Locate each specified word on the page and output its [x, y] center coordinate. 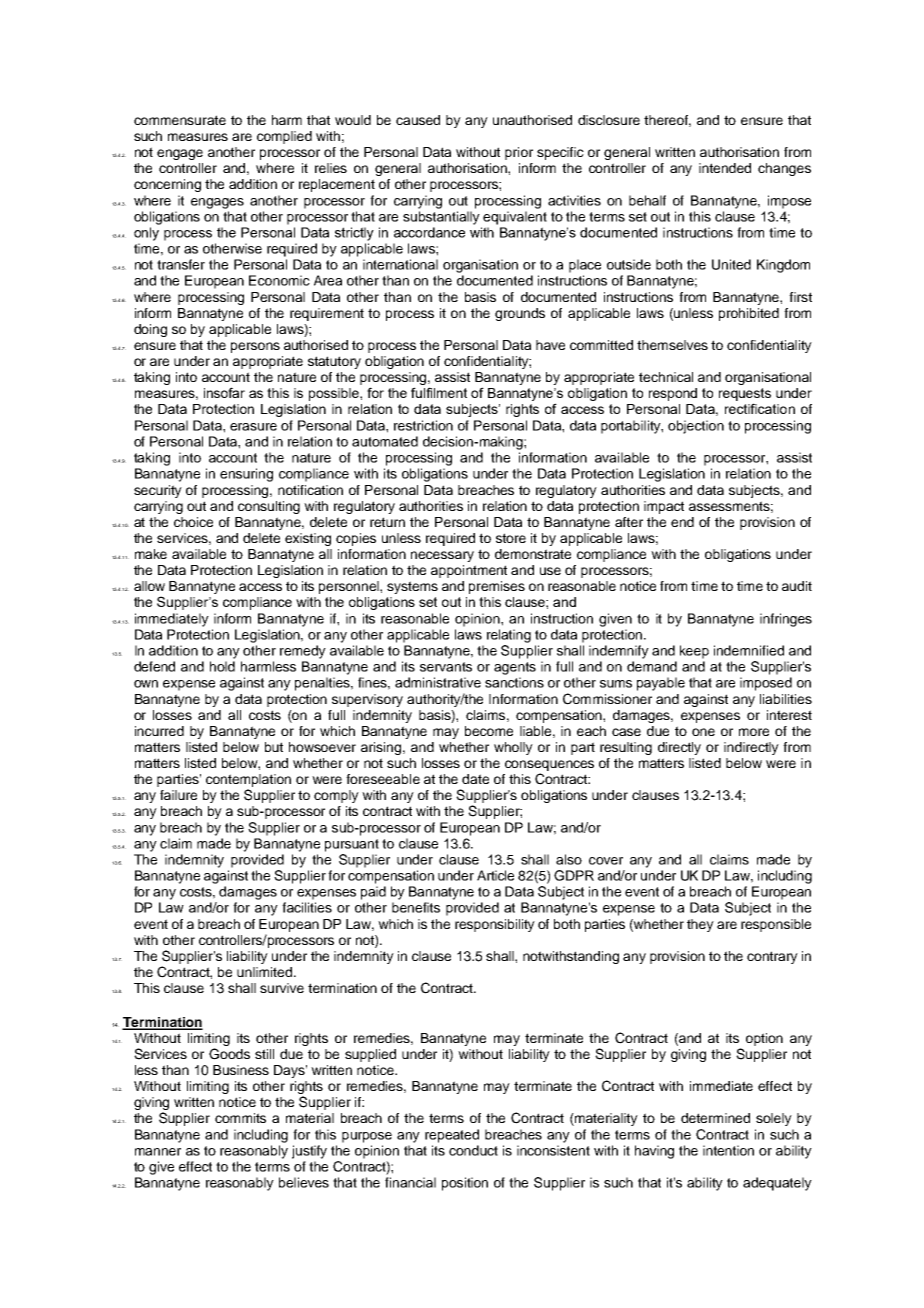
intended [725, 168]
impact [664, 507]
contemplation [248, 780]
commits [240, 1118]
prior [519, 153]
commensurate [180, 120]
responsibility [495, 925]
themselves [672, 345]
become [489, 731]
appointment [469, 571]
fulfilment [439, 392]
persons [255, 347]
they [700, 925]
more [754, 732]
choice [193, 522]
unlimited [266, 972]
